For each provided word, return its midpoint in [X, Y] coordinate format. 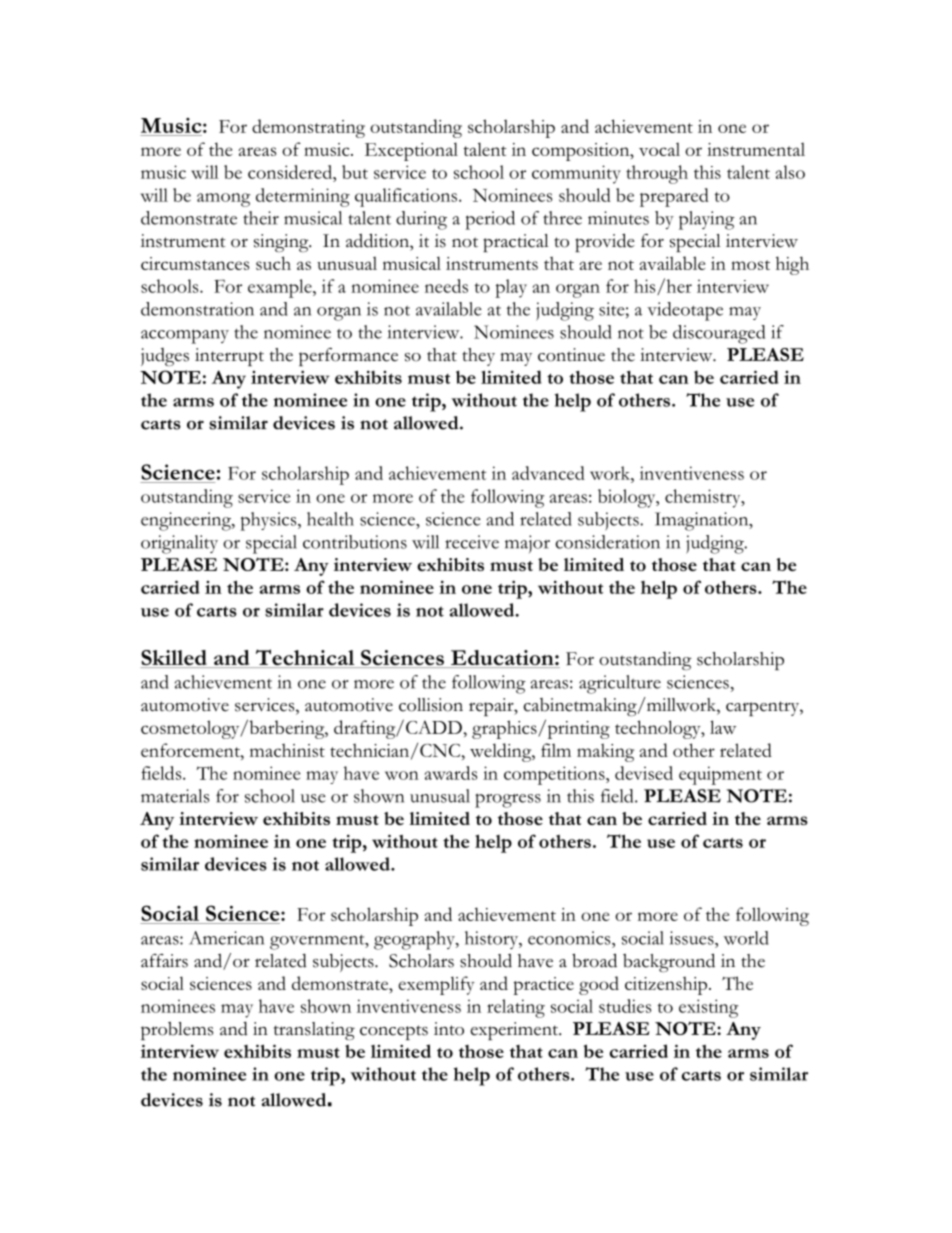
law [723, 727]
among [223, 200]
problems [177, 1031]
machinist [287, 750]
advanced [548, 473]
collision [431, 705]
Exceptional [411, 151]
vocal [659, 149]
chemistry [704, 498]
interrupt [229, 357]
